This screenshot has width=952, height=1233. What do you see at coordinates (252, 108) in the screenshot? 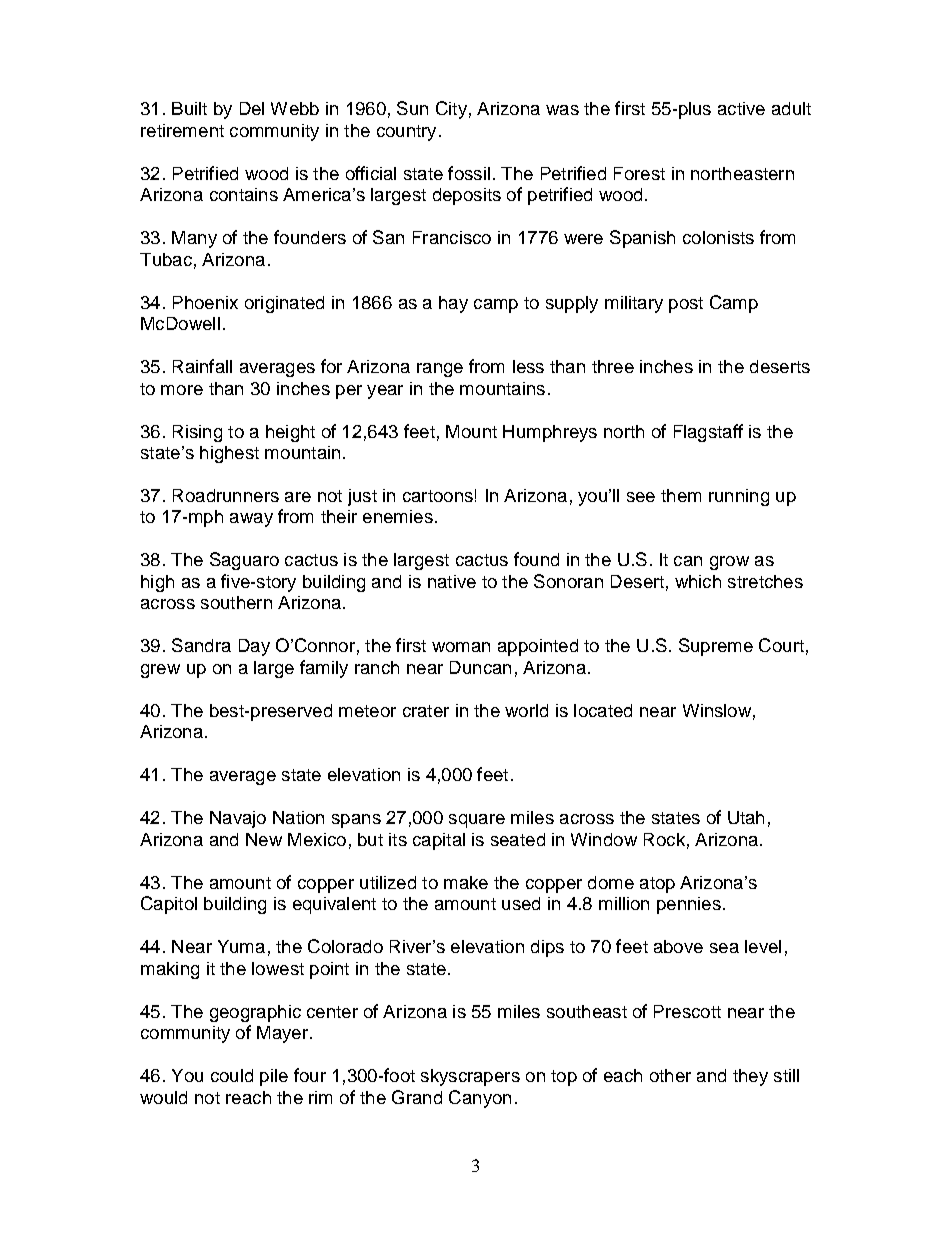
I see `Del` at bounding box center [252, 108].
